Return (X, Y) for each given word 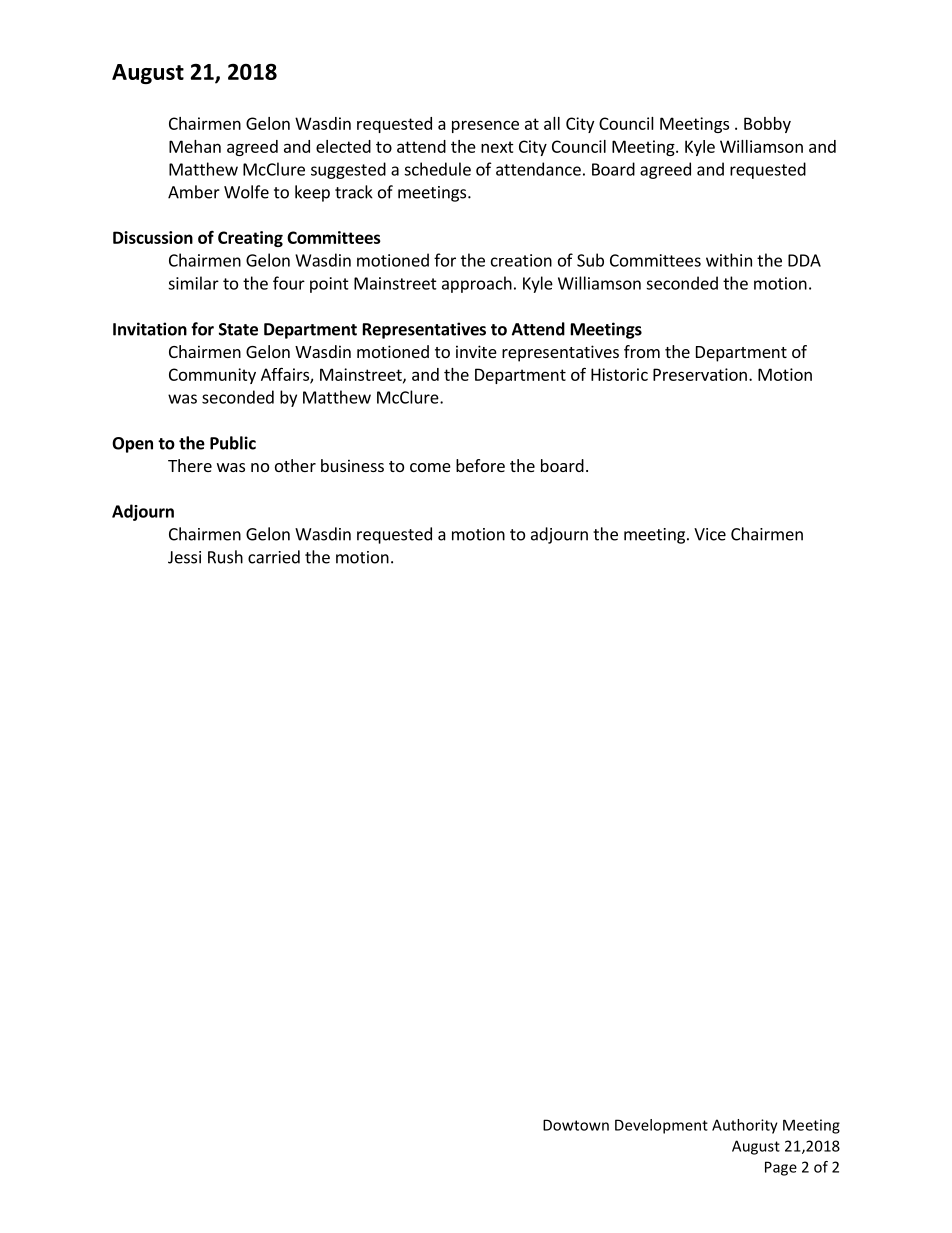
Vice (710, 534)
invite (476, 351)
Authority (745, 1126)
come (430, 467)
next (497, 147)
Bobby (767, 125)
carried (274, 557)
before (480, 465)
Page (781, 1168)
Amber (194, 192)
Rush (225, 557)
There (190, 465)
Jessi (184, 557)
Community (212, 376)
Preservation (700, 374)
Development (661, 1126)
